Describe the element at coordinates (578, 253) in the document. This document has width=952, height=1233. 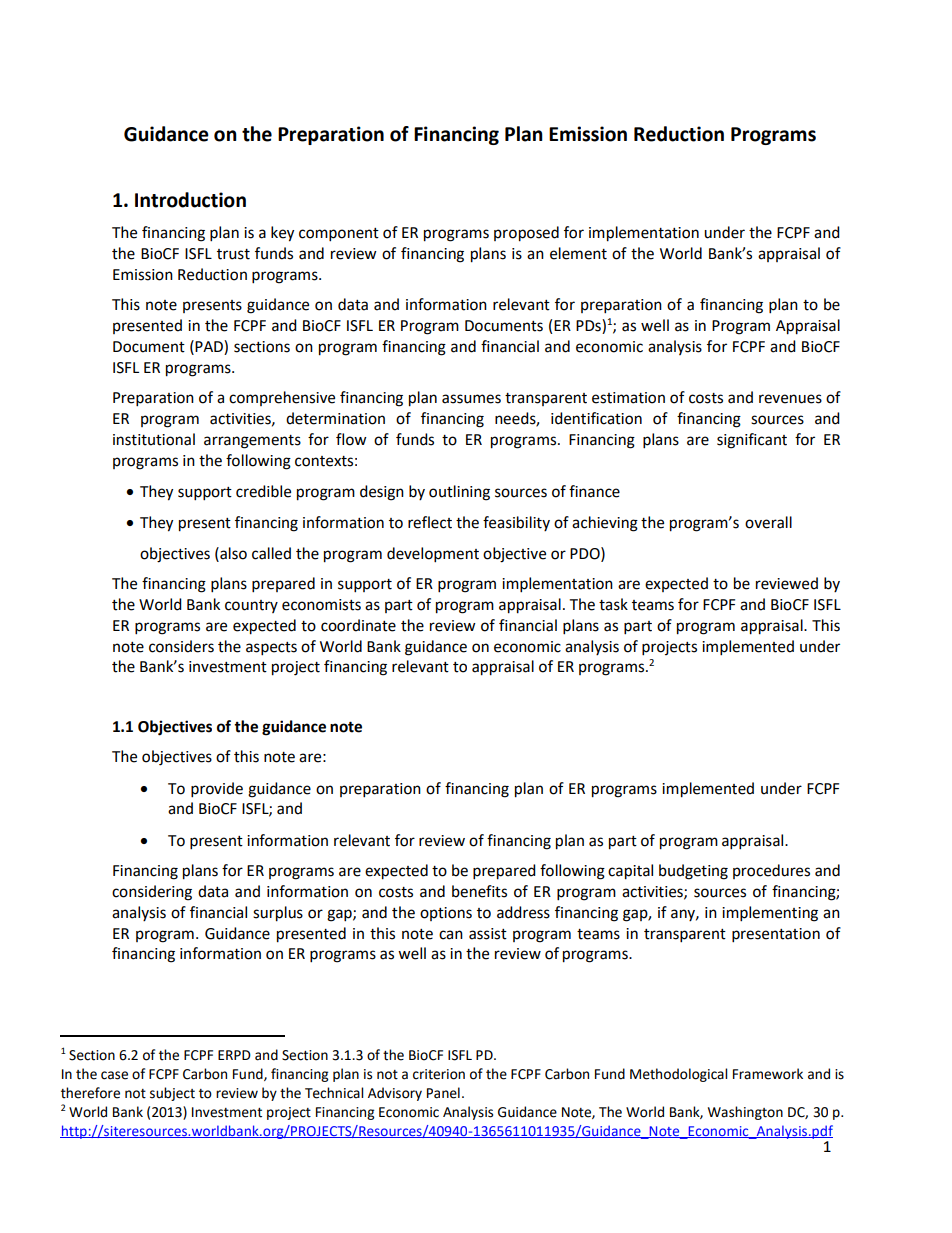
I see `element` at that location.
